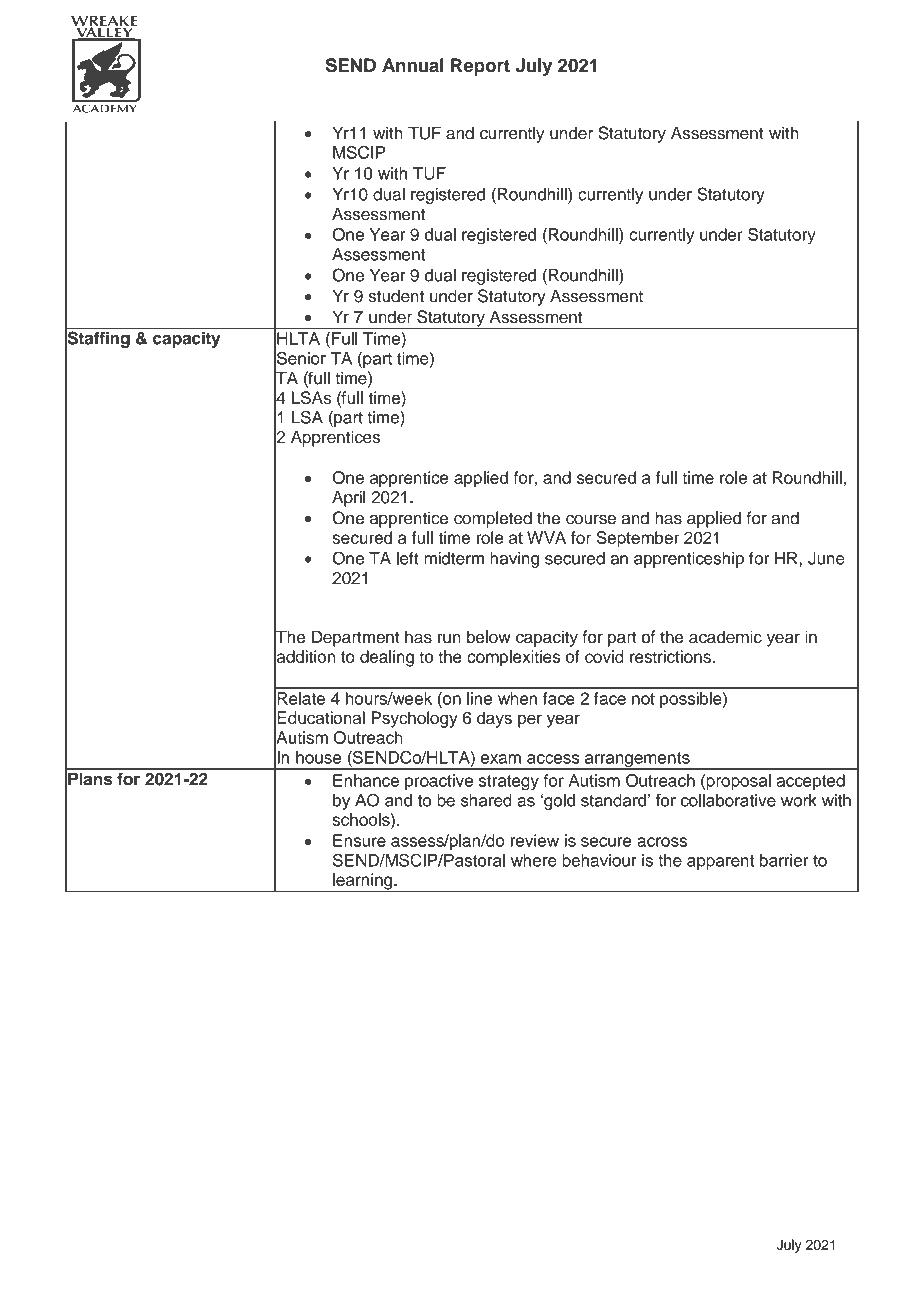 The height and width of the screenshot is (1308, 924). What do you see at coordinates (826, 558) in the screenshot?
I see `June` at bounding box center [826, 558].
